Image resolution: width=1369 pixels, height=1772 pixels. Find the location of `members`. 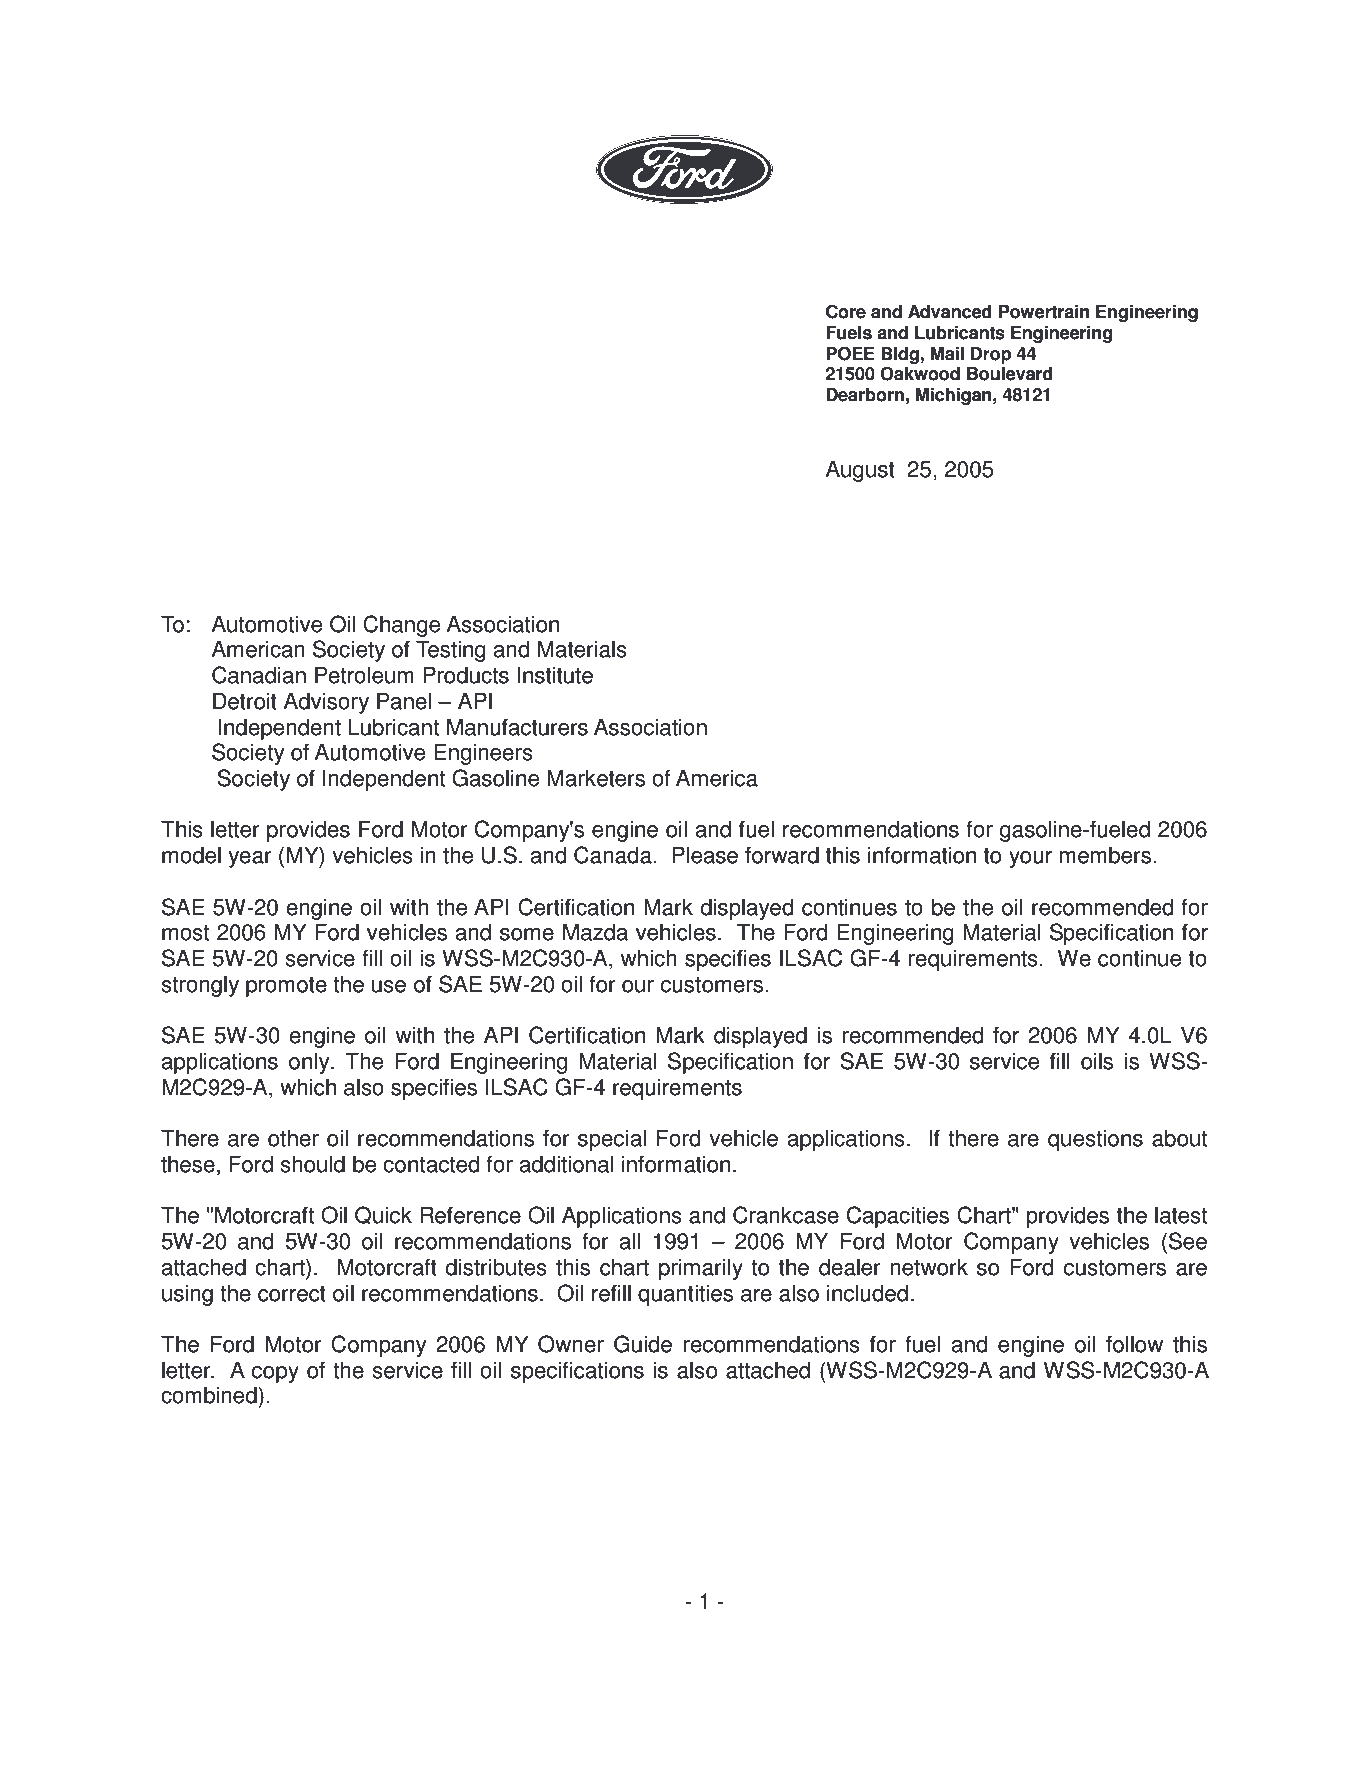

members is located at coordinates (1105, 855).
